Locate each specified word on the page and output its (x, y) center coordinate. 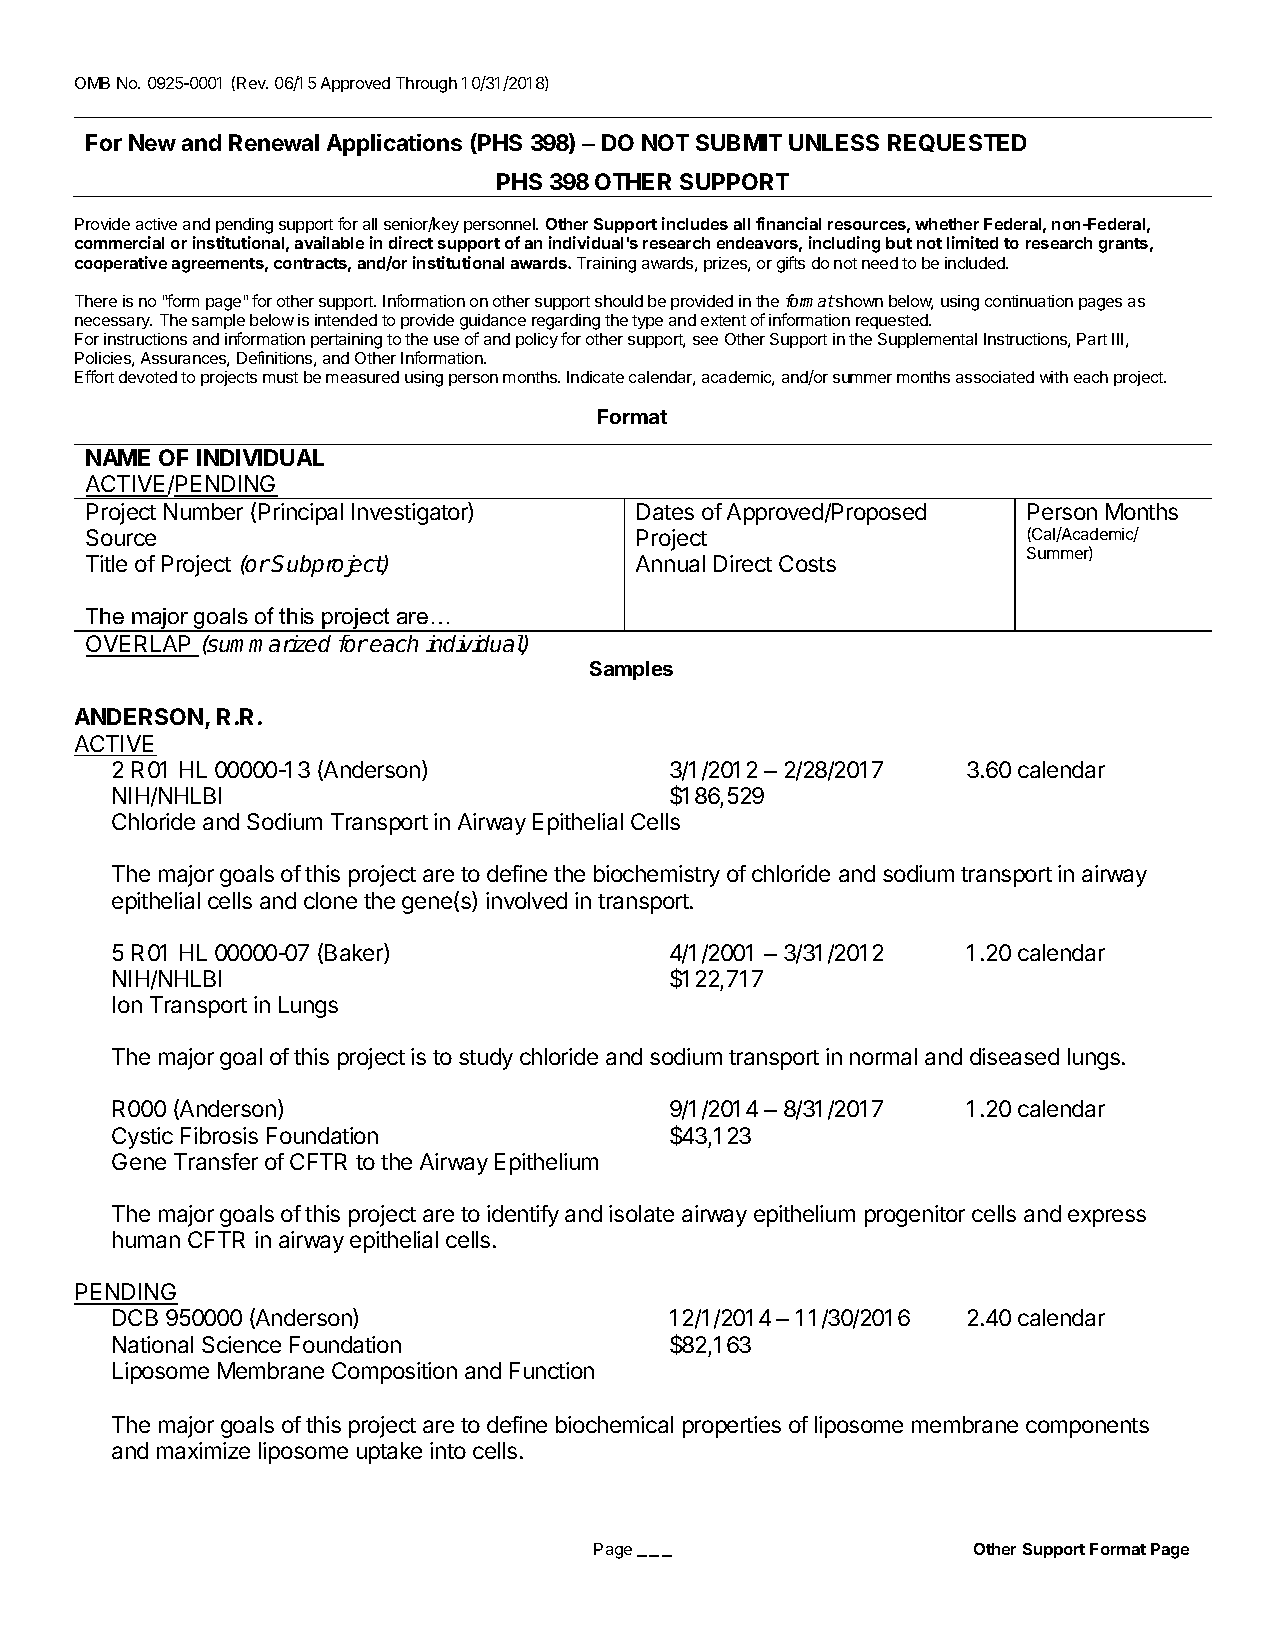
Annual (670, 563)
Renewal (274, 142)
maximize (203, 1450)
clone (330, 900)
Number (203, 511)
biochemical (614, 1424)
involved (526, 900)
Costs (807, 563)
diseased (1014, 1056)
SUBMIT (739, 142)
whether (947, 224)
